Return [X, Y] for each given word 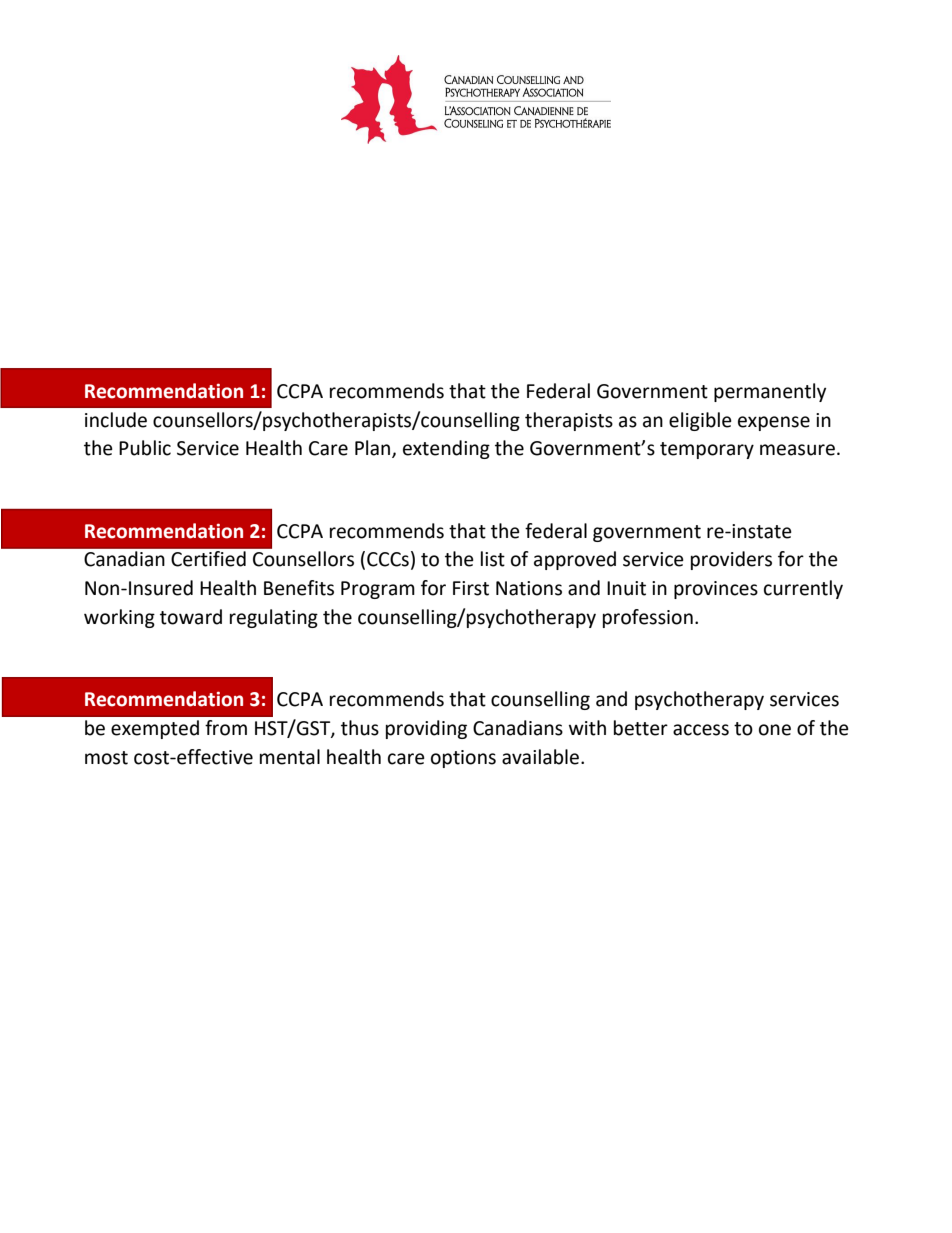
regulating [274, 618]
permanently [770, 392]
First [471, 588]
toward [191, 617]
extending [446, 449]
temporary [707, 450]
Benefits [299, 588]
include [116, 420]
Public [145, 448]
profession [648, 618]
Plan [374, 449]
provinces [716, 590]
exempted [155, 729]
